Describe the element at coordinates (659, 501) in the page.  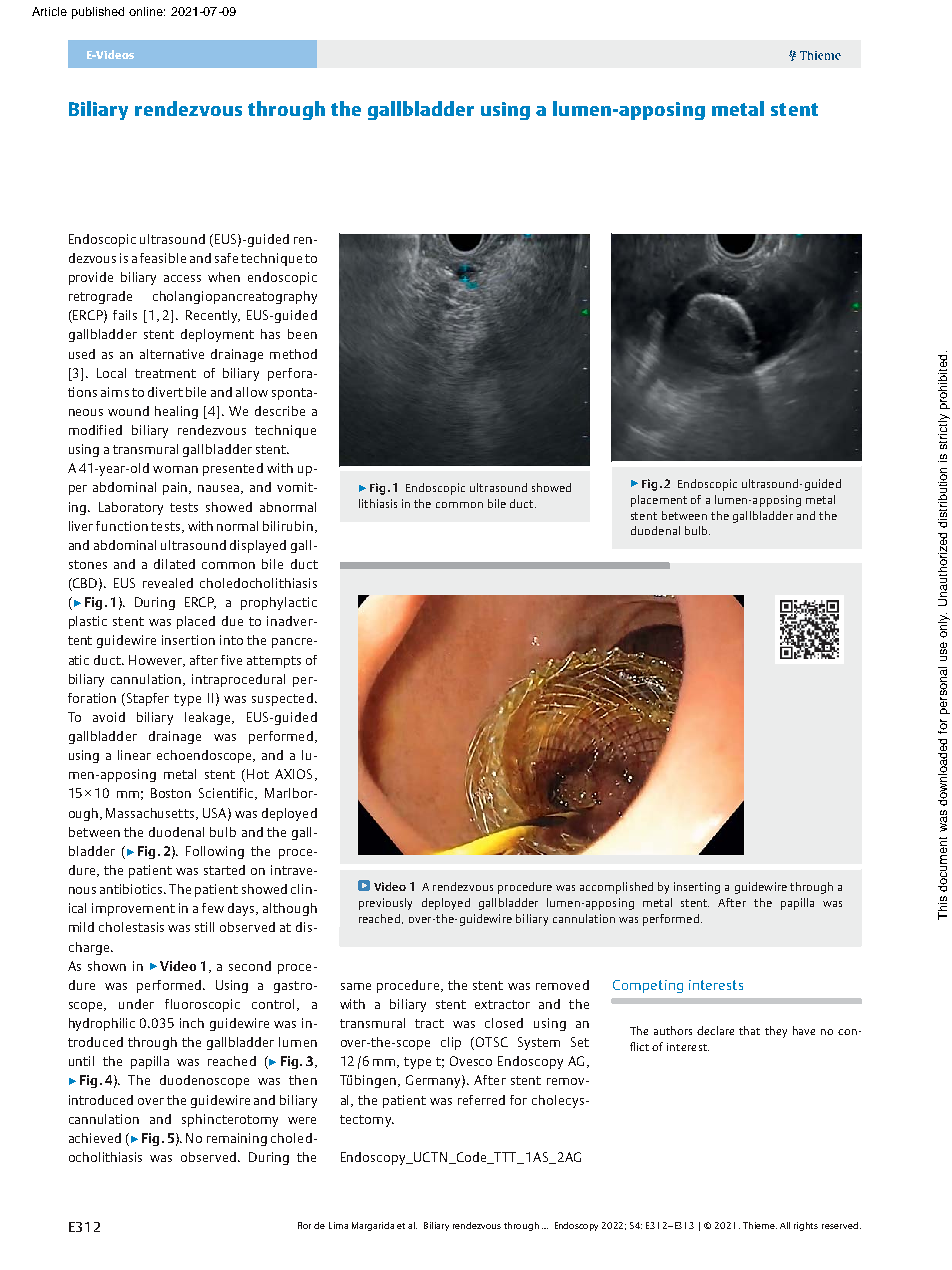
I see `placement` at that location.
